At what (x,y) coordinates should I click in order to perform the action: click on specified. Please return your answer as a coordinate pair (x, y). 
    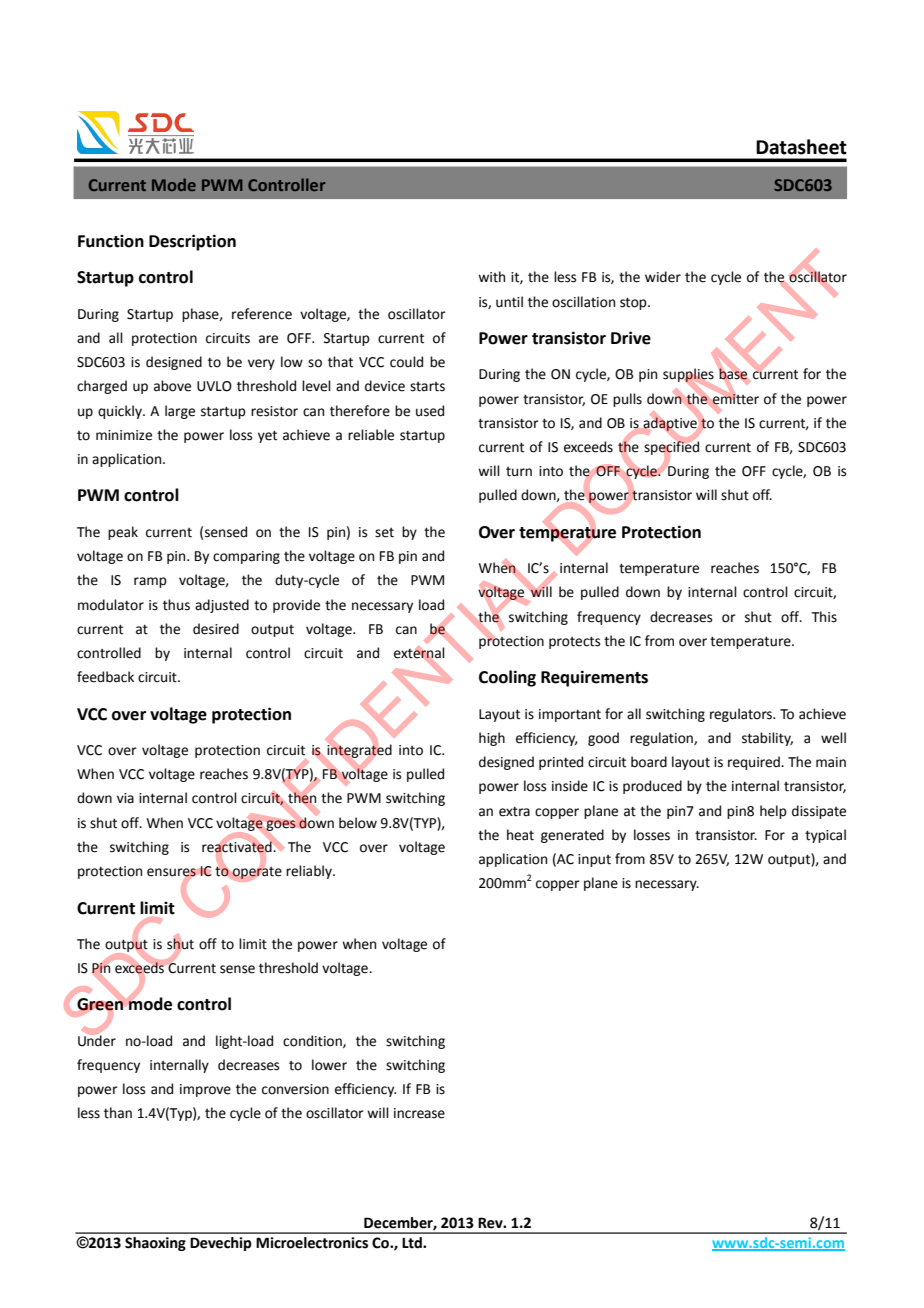
    Looking at the image, I should click on (671, 448).
